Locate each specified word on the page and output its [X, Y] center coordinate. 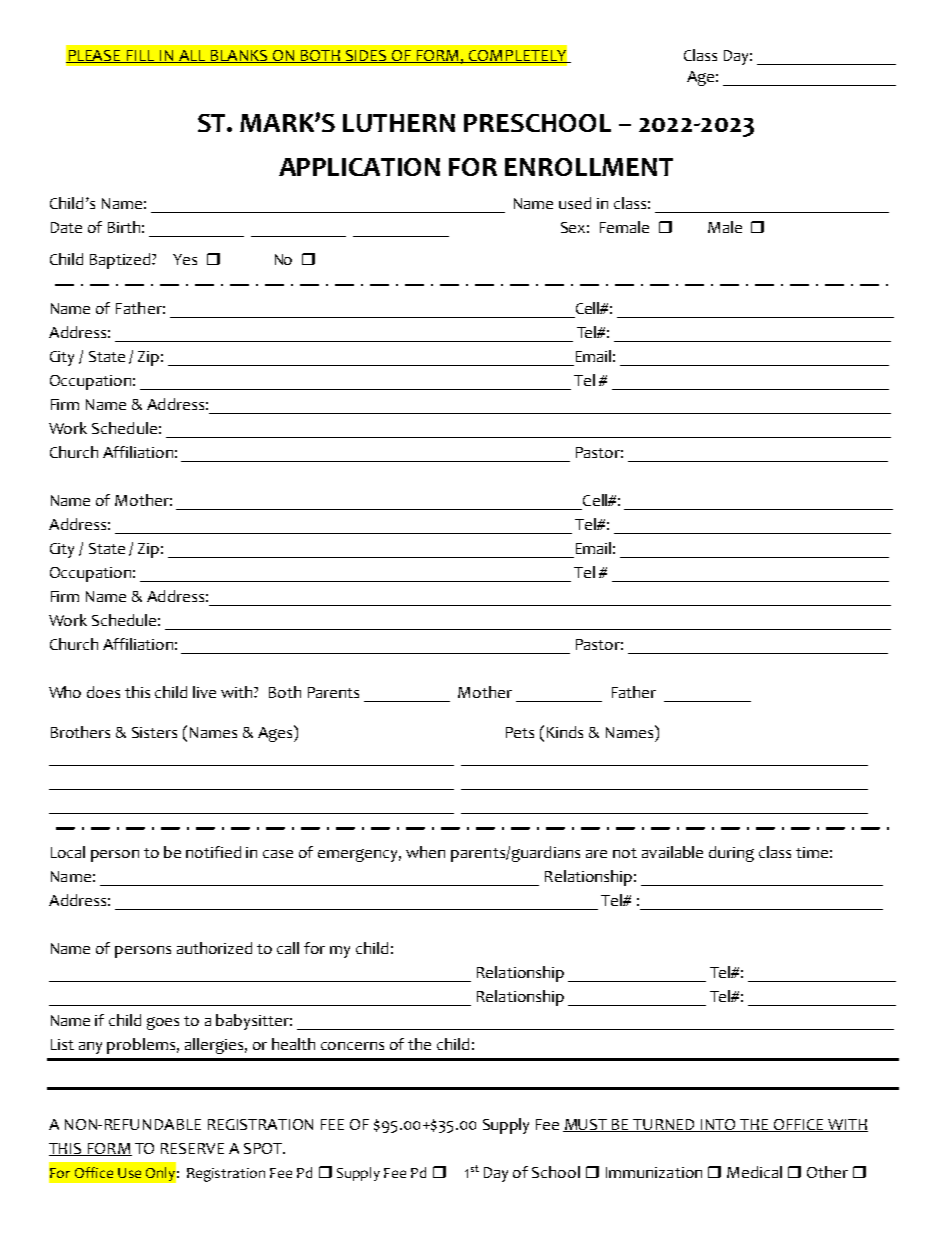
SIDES [366, 56]
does [103, 692]
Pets [520, 732]
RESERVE [192, 1148]
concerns [352, 1046]
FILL [141, 56]
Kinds [565, 732]
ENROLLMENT [589, 167]
